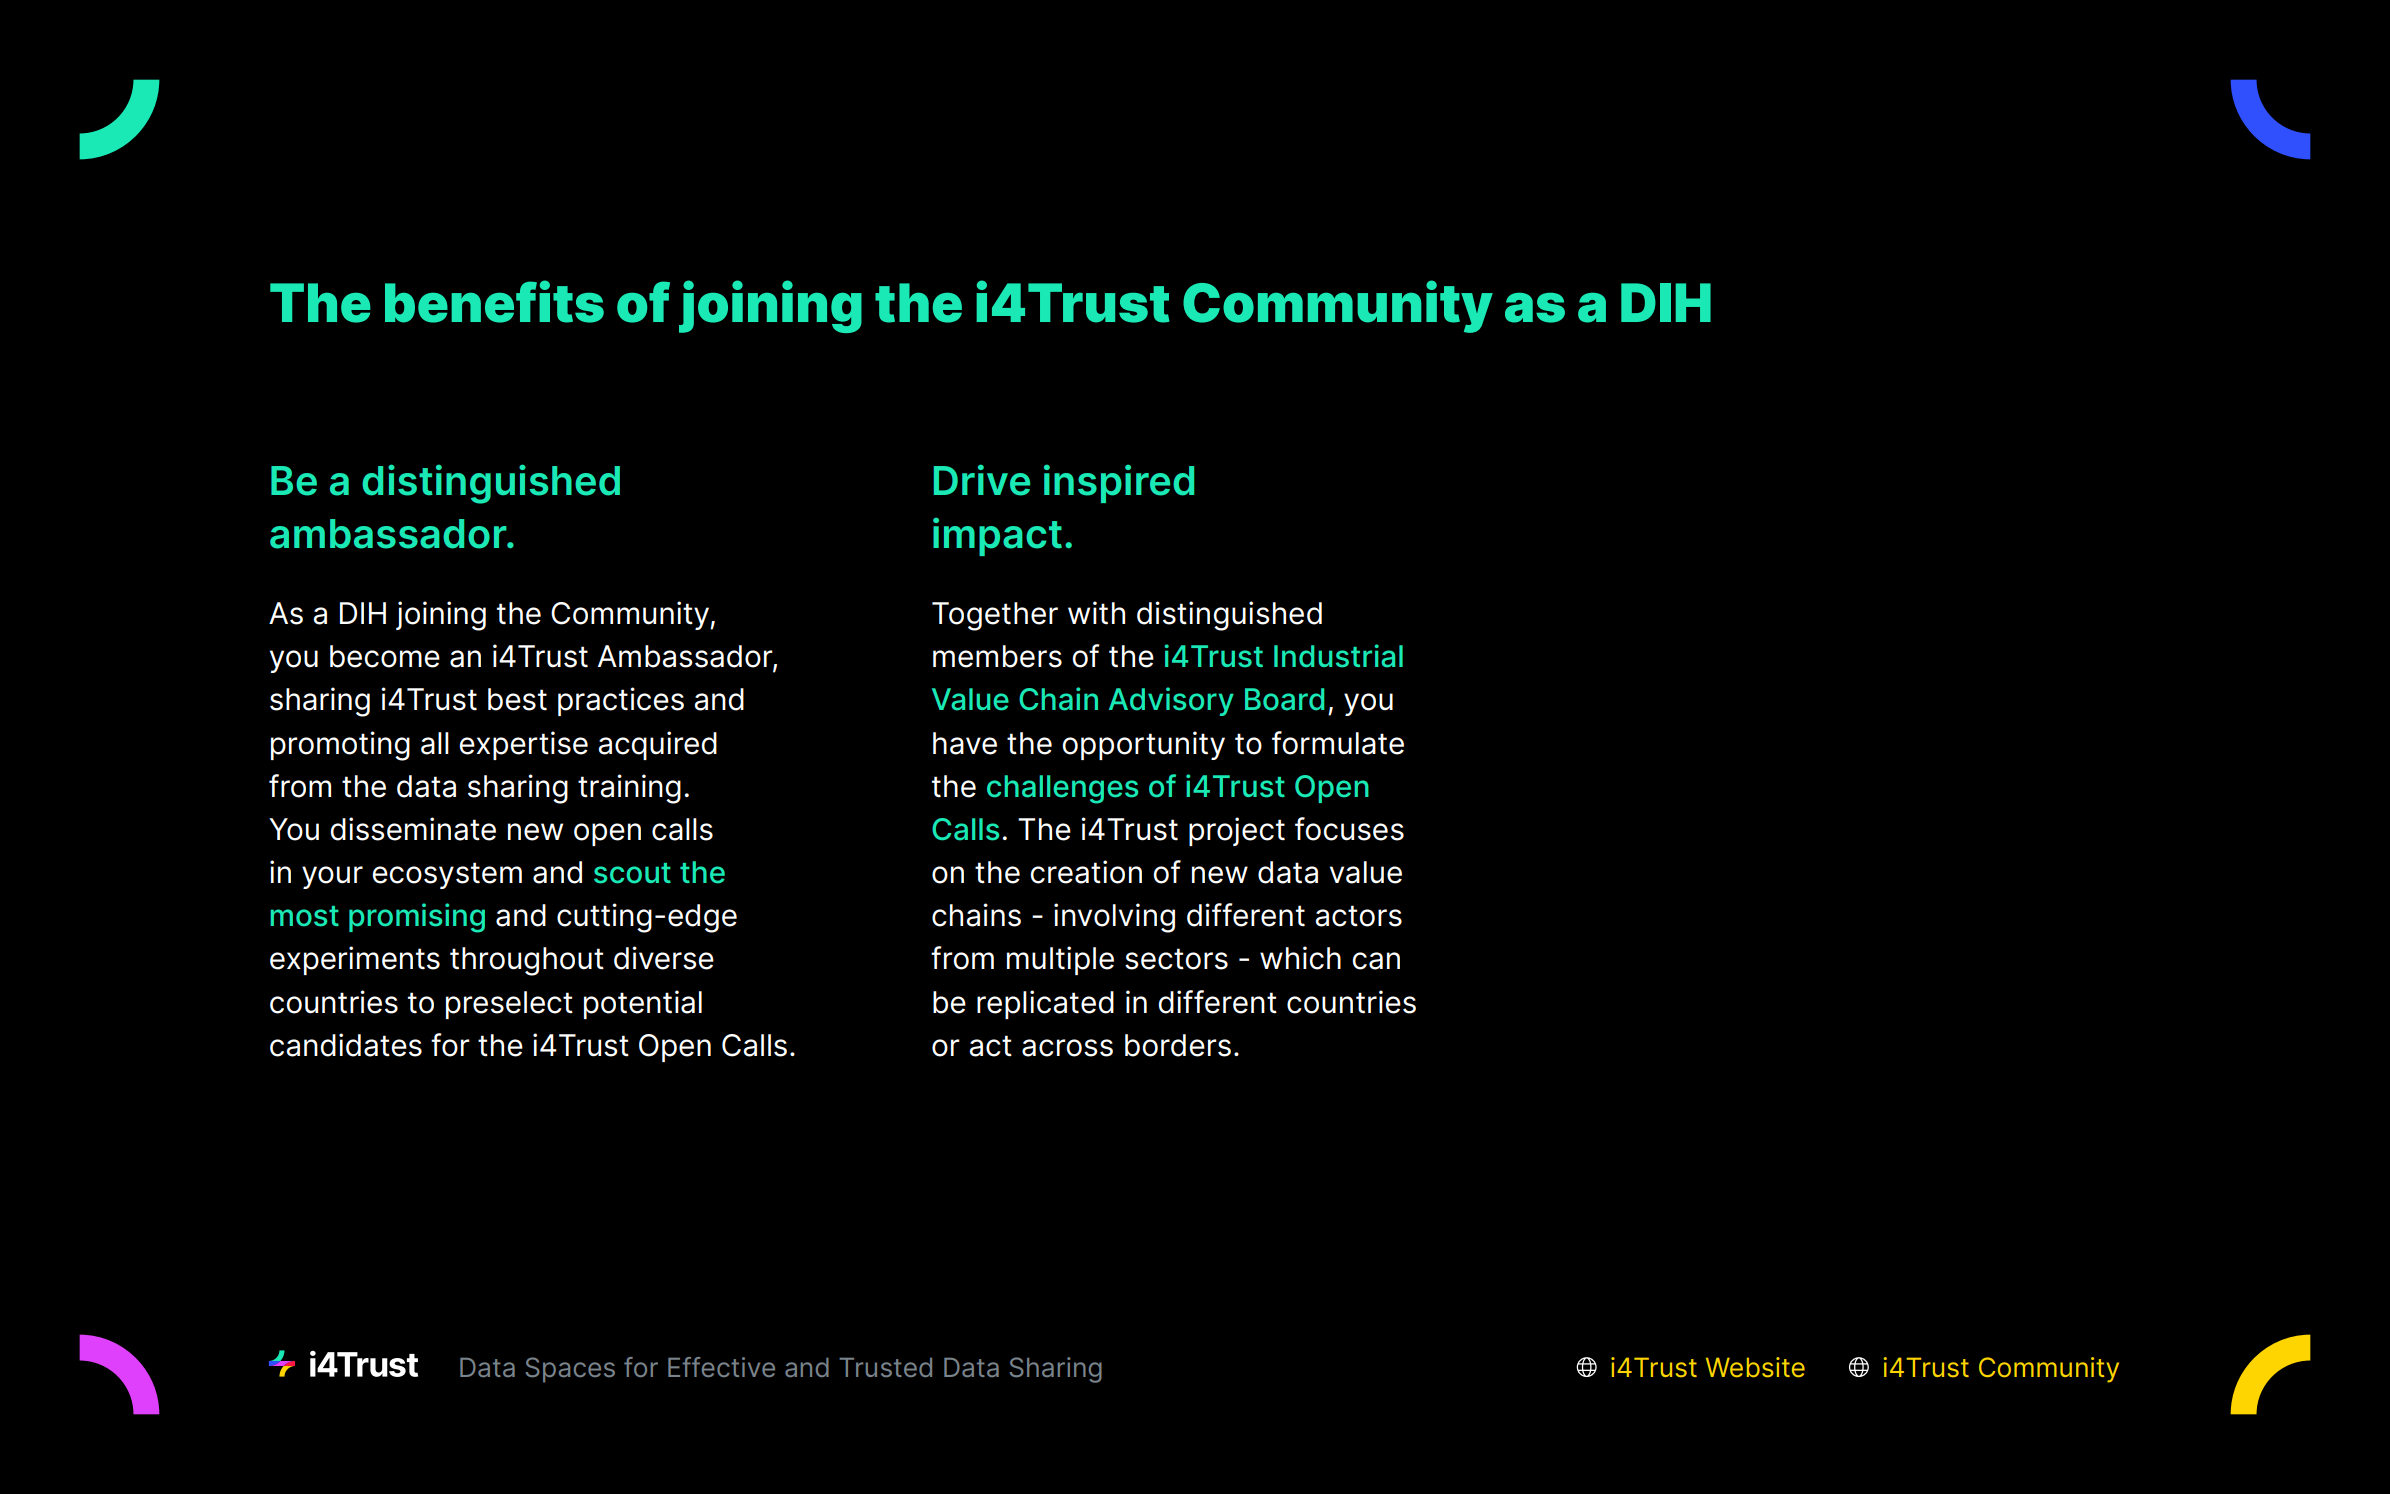  I want to click on focuses, so click(1349, 829).
